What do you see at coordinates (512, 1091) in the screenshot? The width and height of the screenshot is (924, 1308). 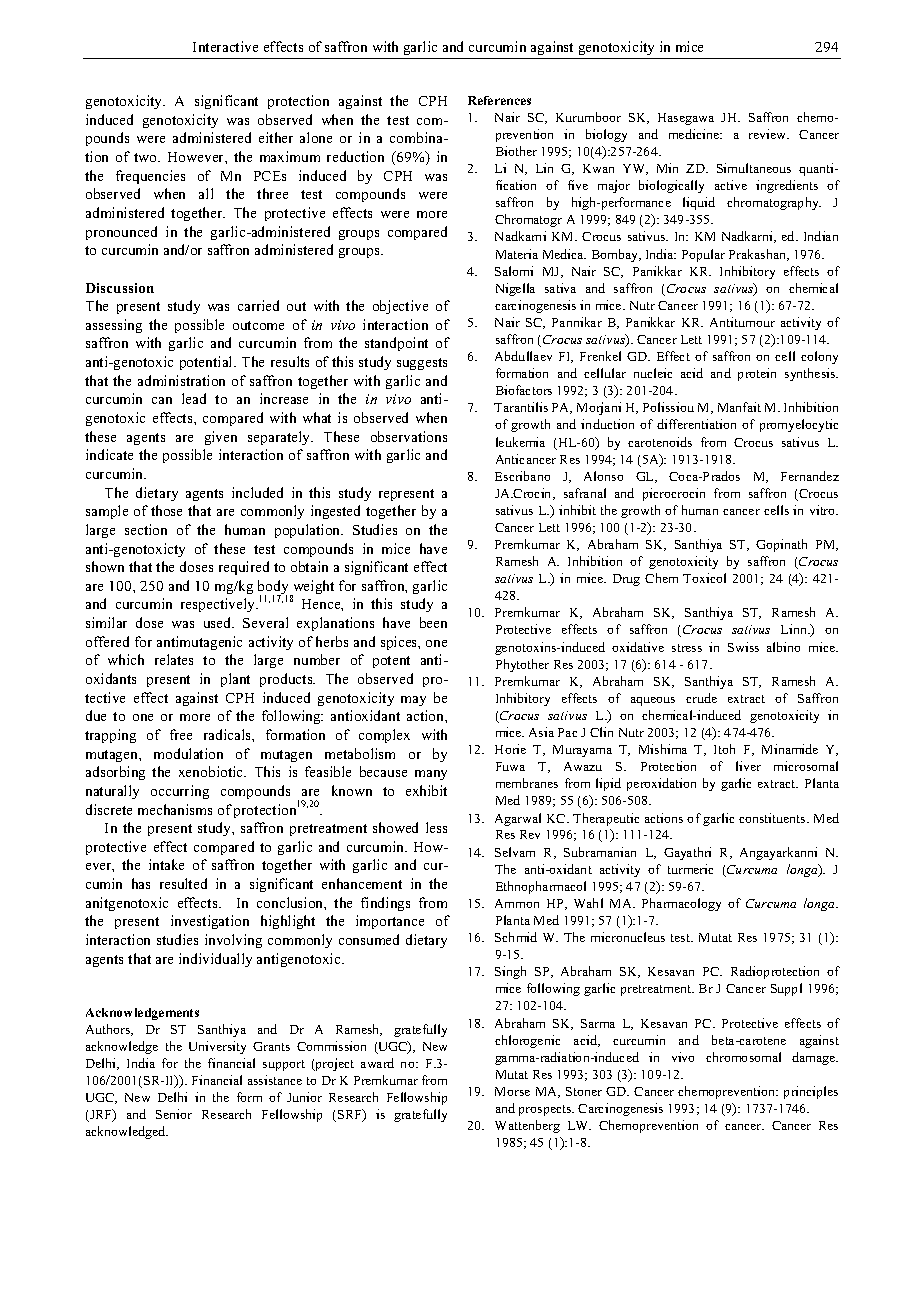 I see `Morse` at bounding box center [512, 1091].
